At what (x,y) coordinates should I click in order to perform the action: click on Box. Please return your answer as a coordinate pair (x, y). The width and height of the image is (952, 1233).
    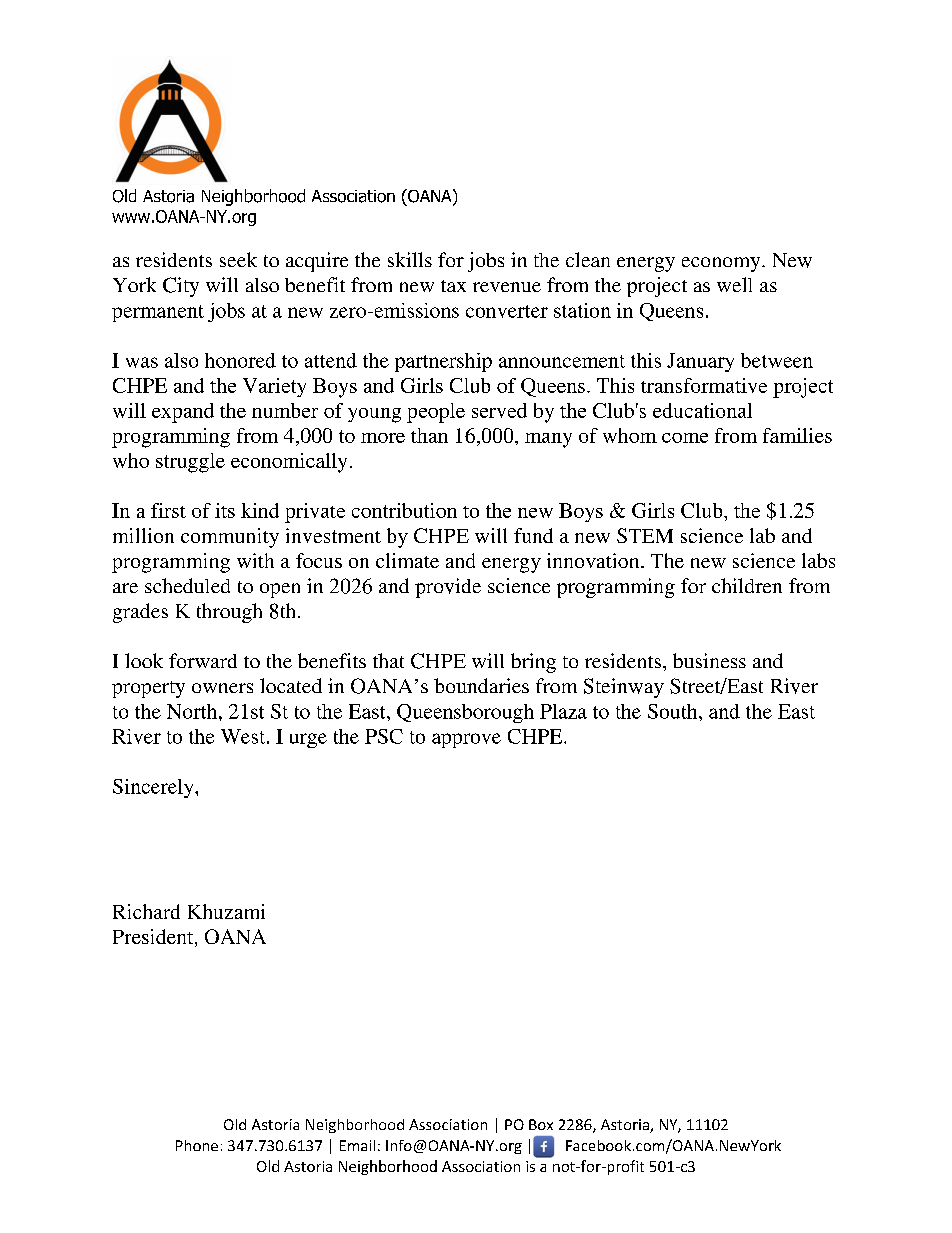
    Looking at the image, I should click on (541, 1124).
